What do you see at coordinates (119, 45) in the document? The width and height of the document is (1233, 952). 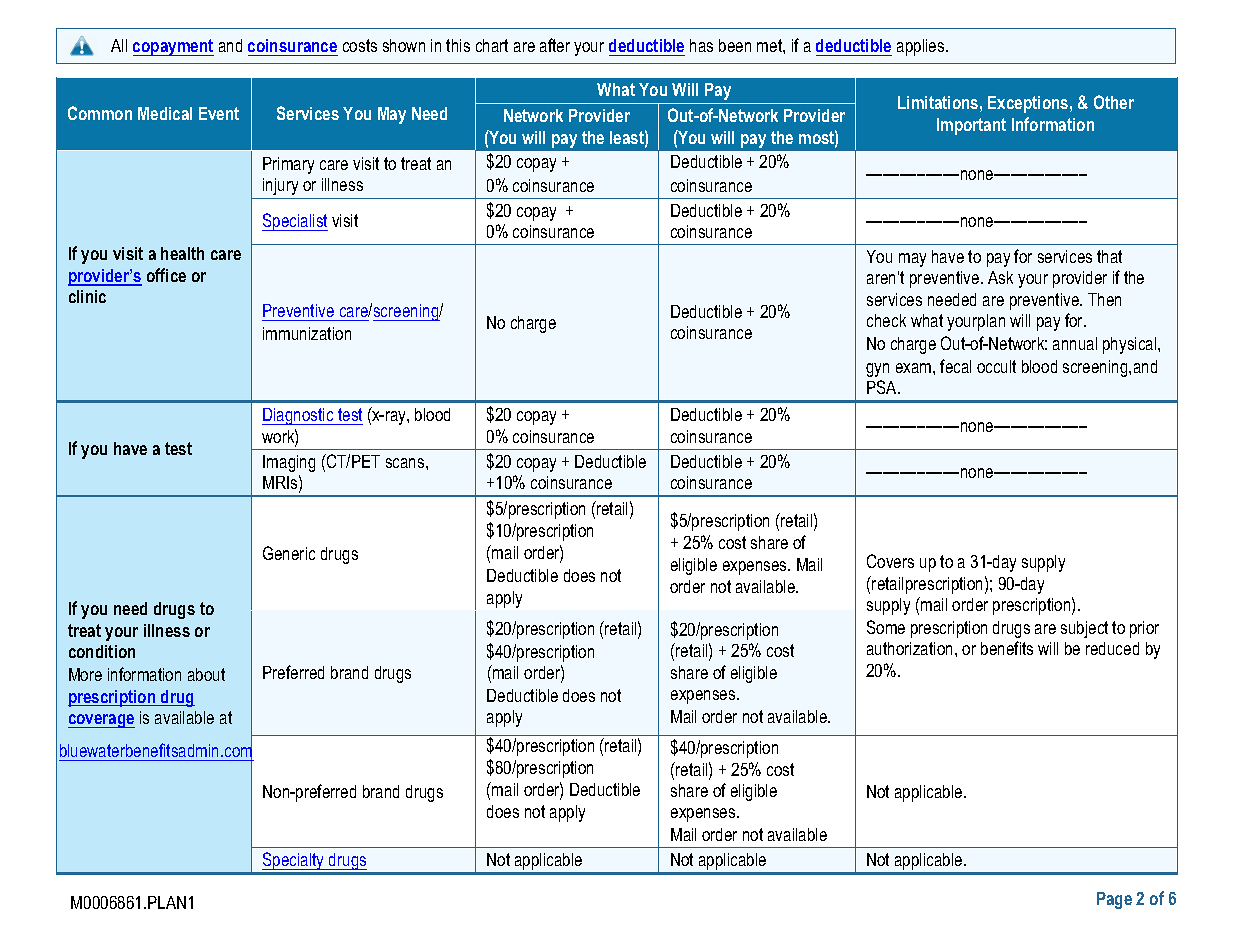 I see `All` at bounding box center [119, 45].
